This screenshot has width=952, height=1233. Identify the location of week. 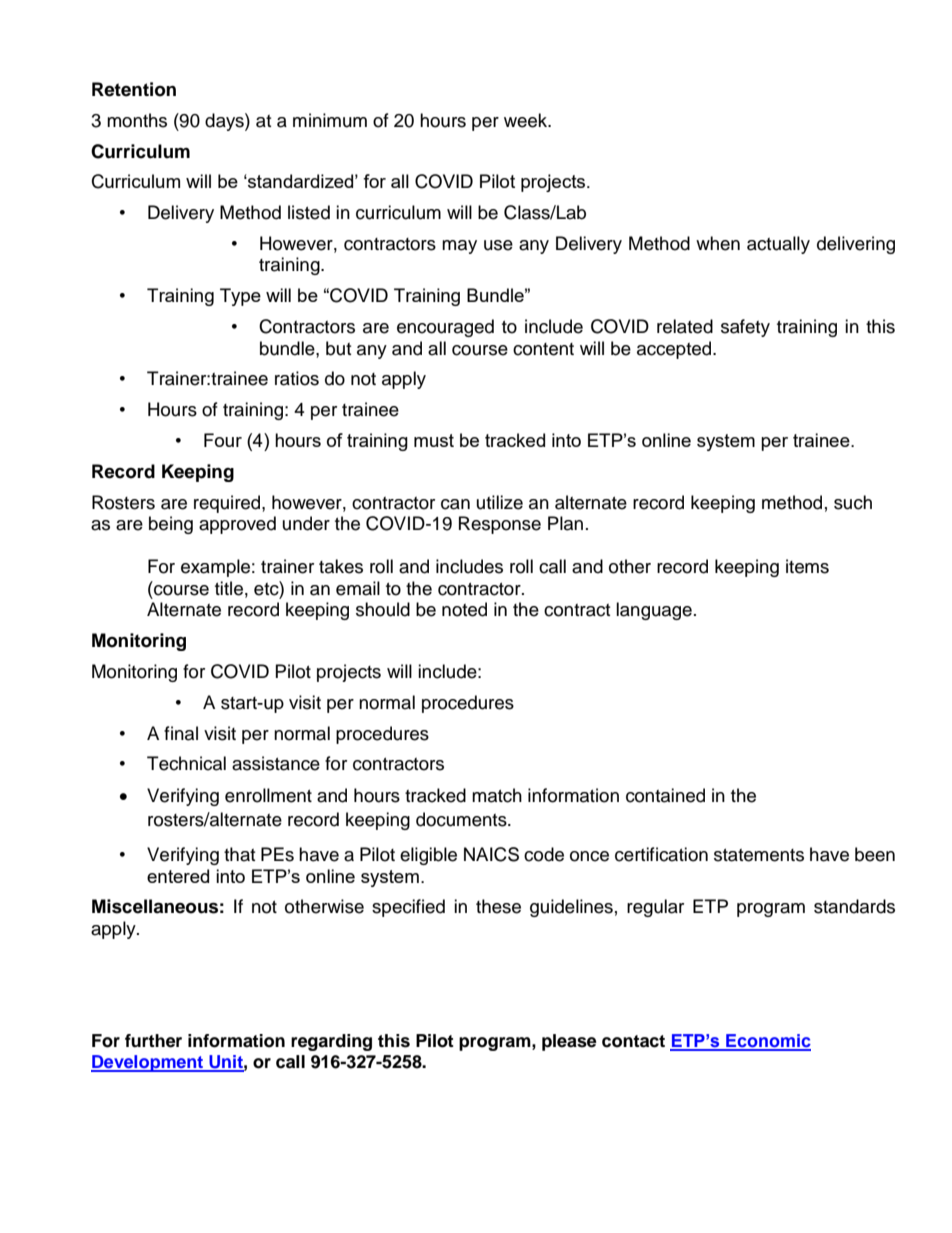
(527, 120).
